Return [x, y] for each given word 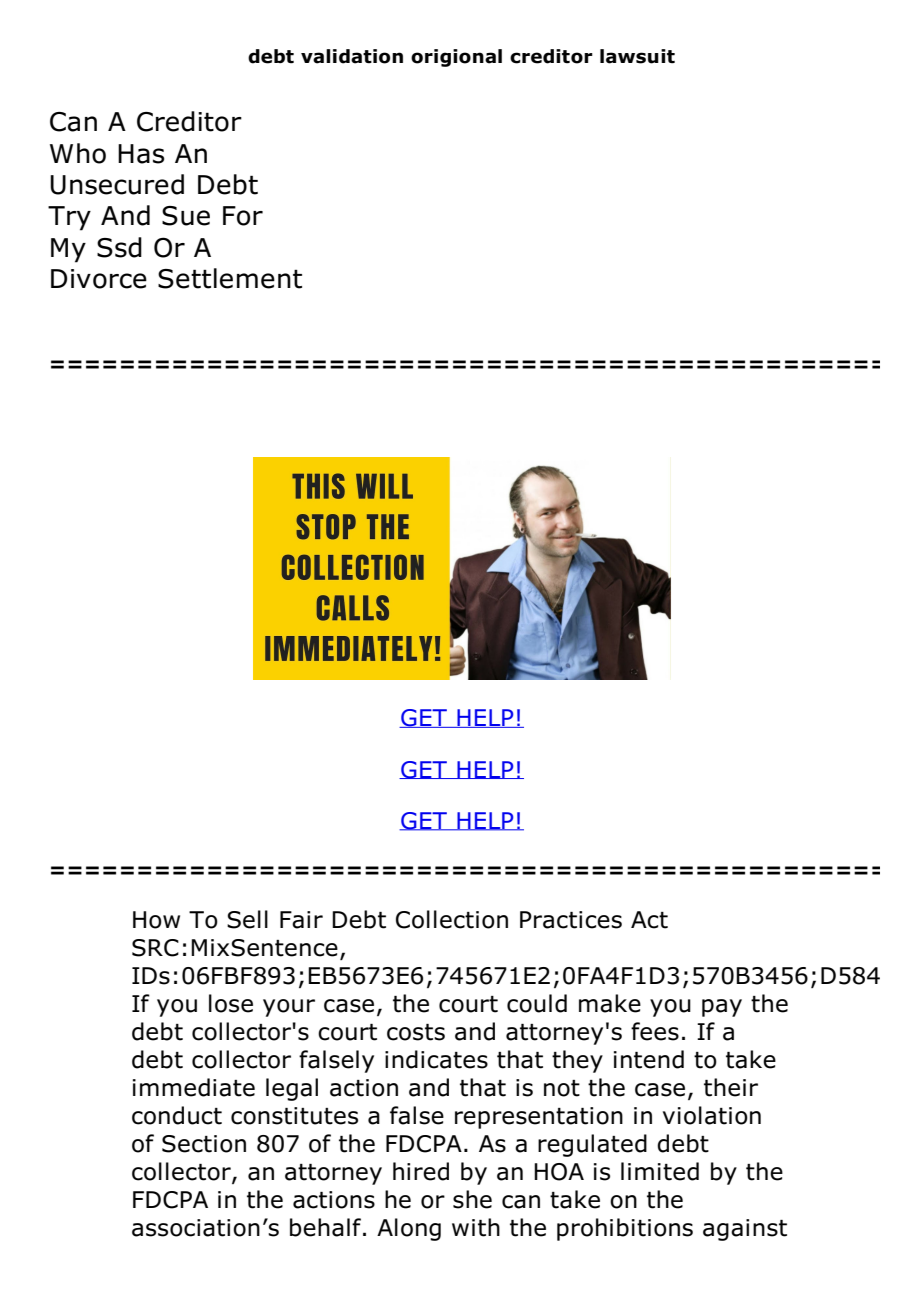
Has [141, 154]
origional [456, 58]
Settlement [230, 278]
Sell [247, 919]
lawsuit [637, 56]
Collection [452, 919]
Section [204, 1144]
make [610, 1003]
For [243, 216]
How [156, 920]
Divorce [99, 279]
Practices [571, 920]
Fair [301, 920]
